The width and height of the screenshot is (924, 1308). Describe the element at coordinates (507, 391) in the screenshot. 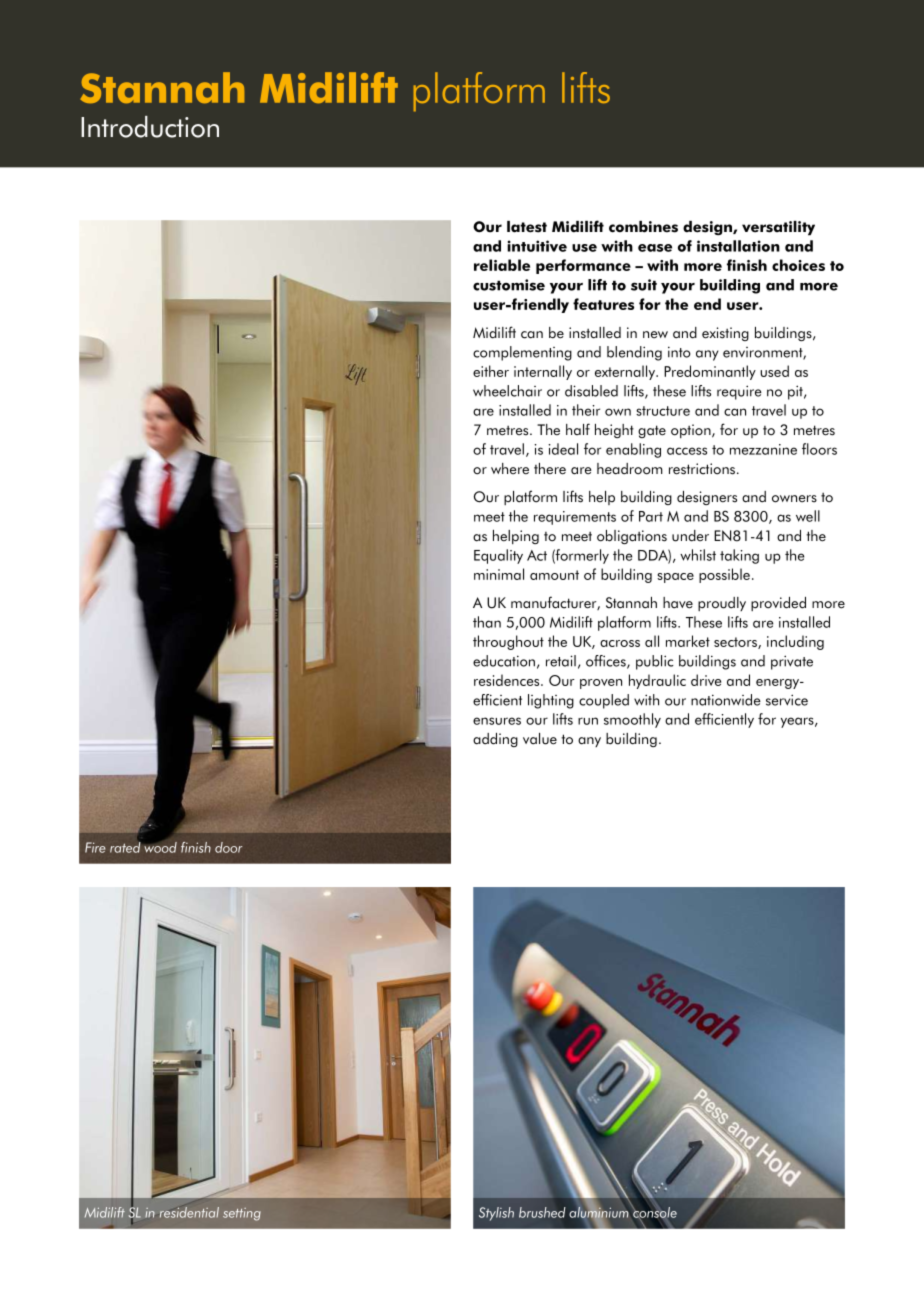

I see `wheelchair` at that location.
